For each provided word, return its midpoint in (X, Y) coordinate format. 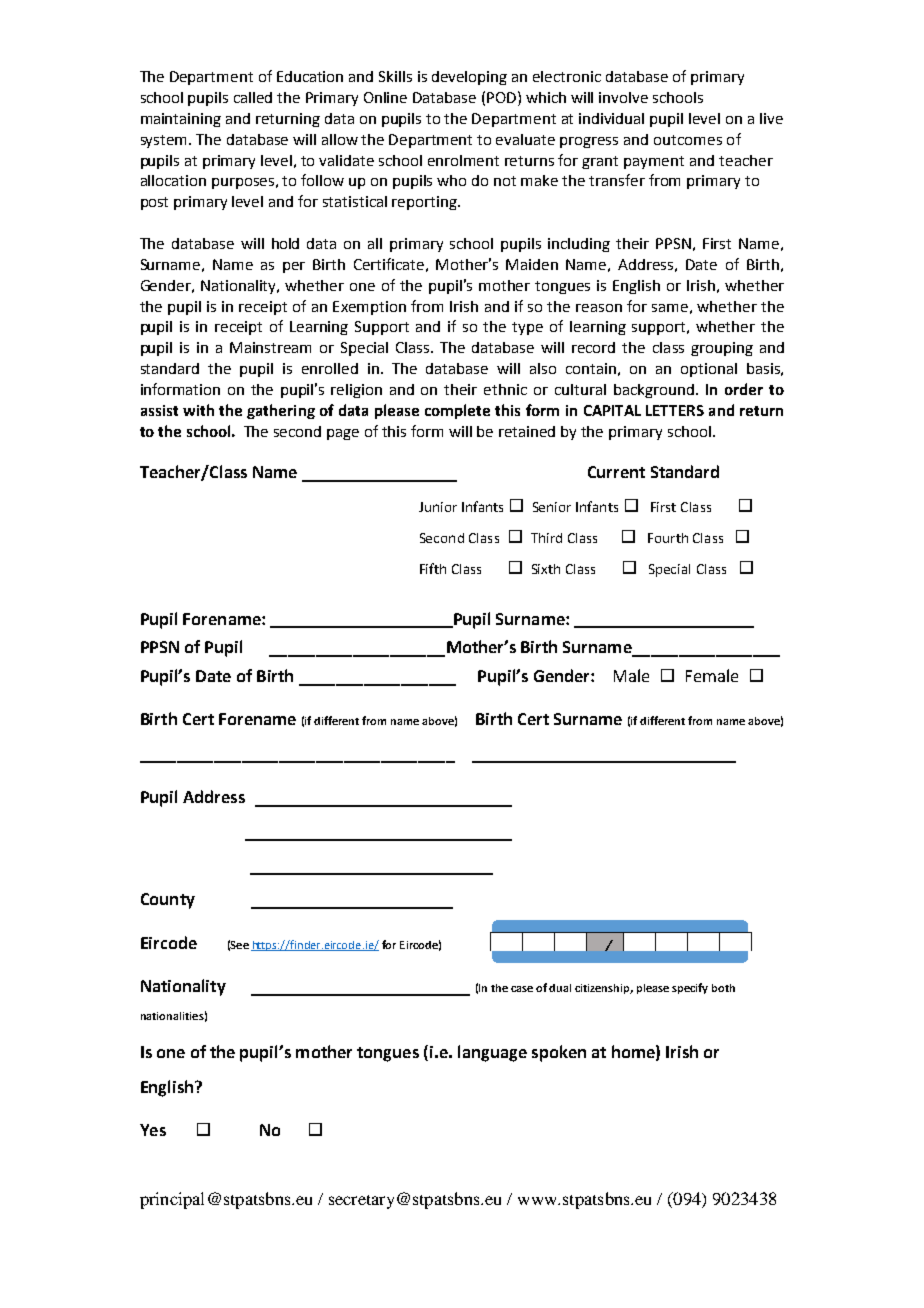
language (492, 1053)
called (253, 97)
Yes (153, 1130)
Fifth (433, 568)
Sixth (546, 569)
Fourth (668, 538)
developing (469, 78)
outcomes (688, 140)
